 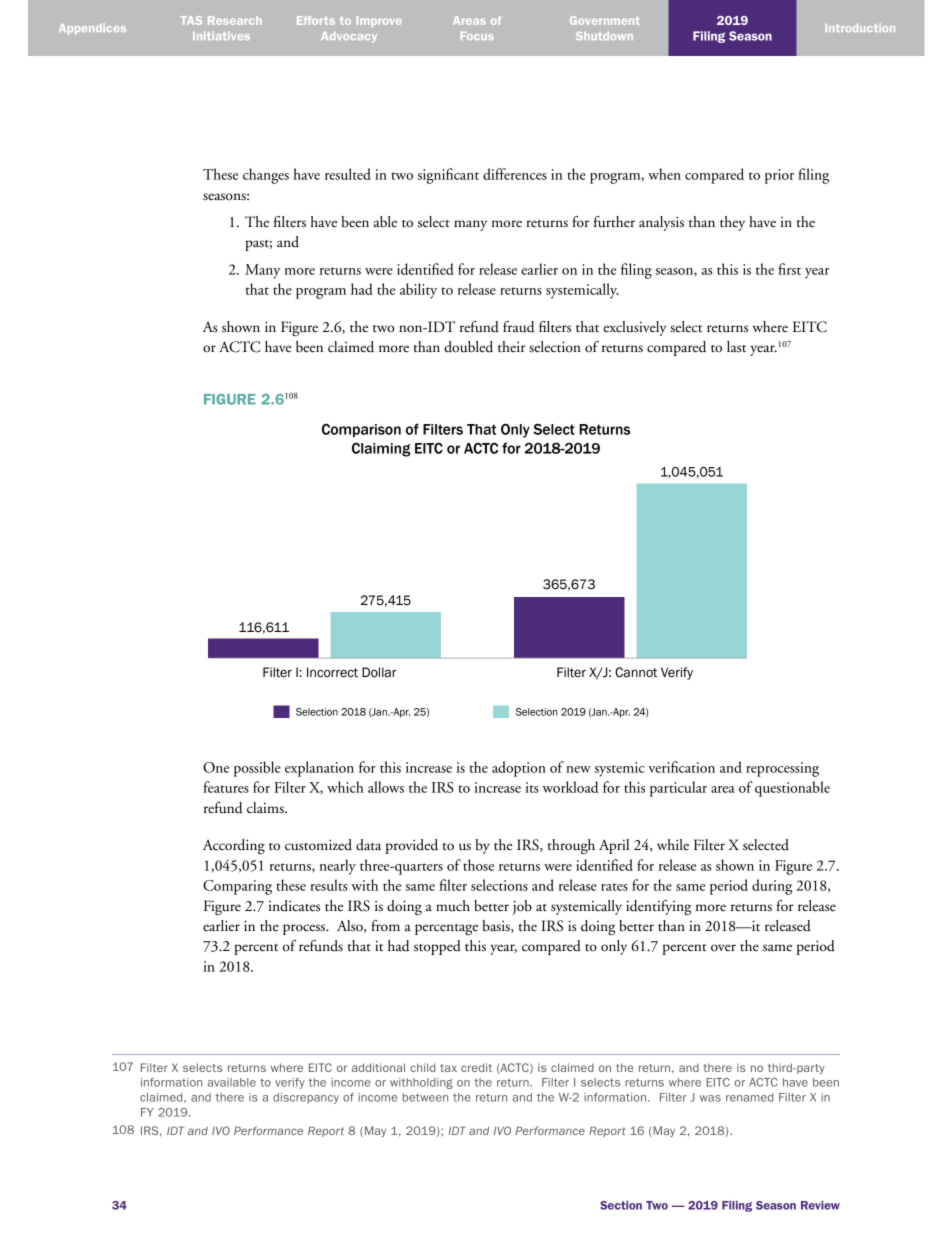 What do you see at coordinates (736, 347) in the screenshot?
I see `last` at bounding box center [736, 347].
